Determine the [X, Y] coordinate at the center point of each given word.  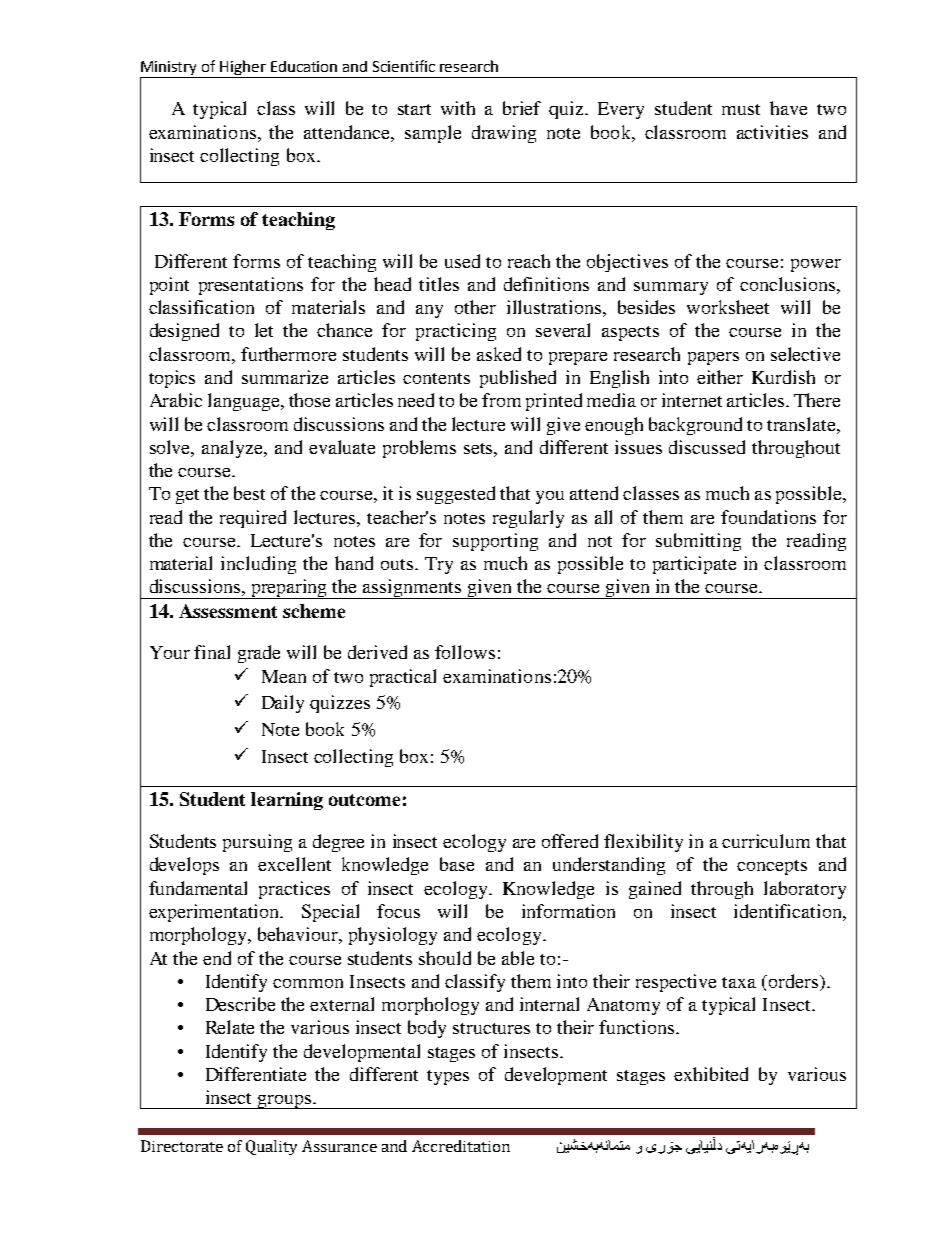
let [264, 330]
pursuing [257, 843]
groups [284, 1102]
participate [694, 565]
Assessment [228, 611]
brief [522, 108]
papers [713, 358]
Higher [243, 69]
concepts [772, 867]
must [741, 109]
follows [465, 652]
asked [499, 354]
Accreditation [461, 1146]
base [457, 864]
